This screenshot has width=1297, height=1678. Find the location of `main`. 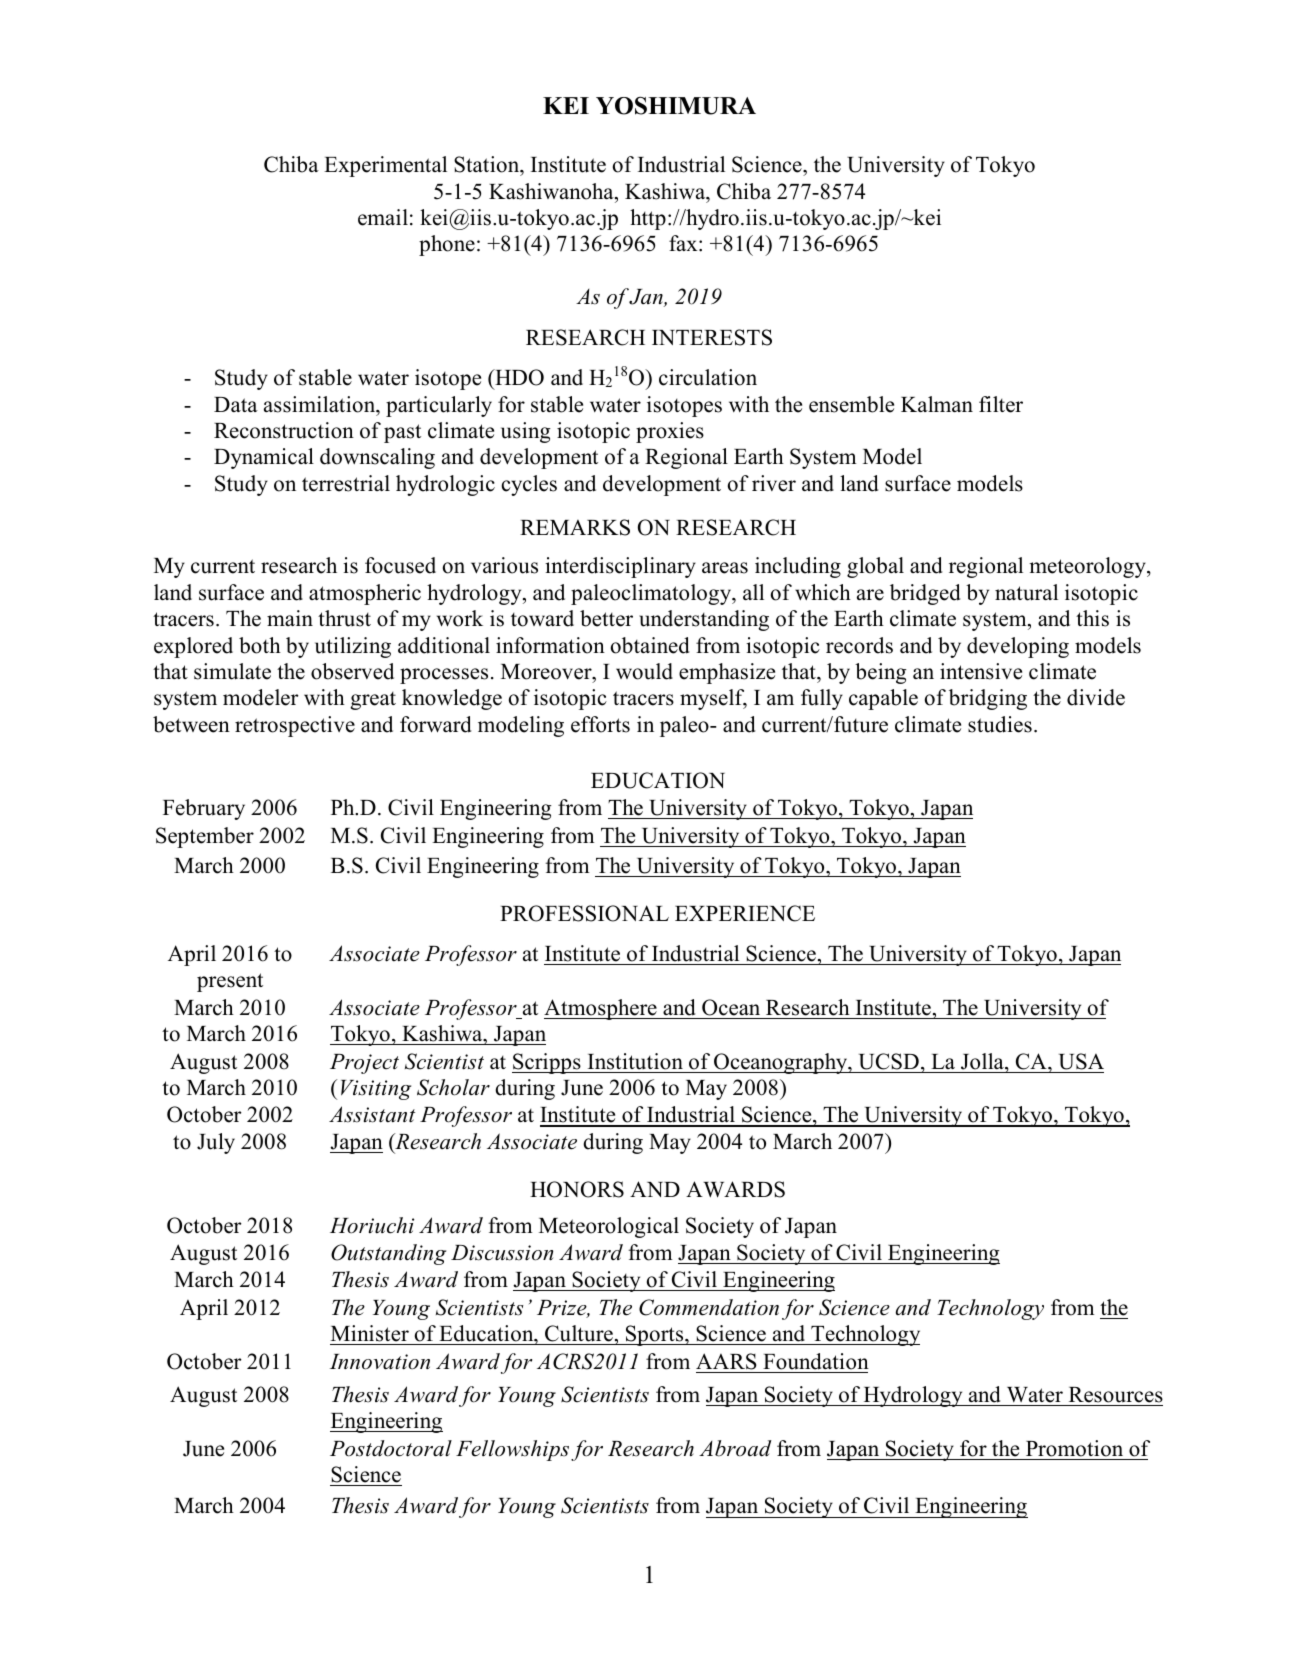

main is located at coordinates (290, 618).
